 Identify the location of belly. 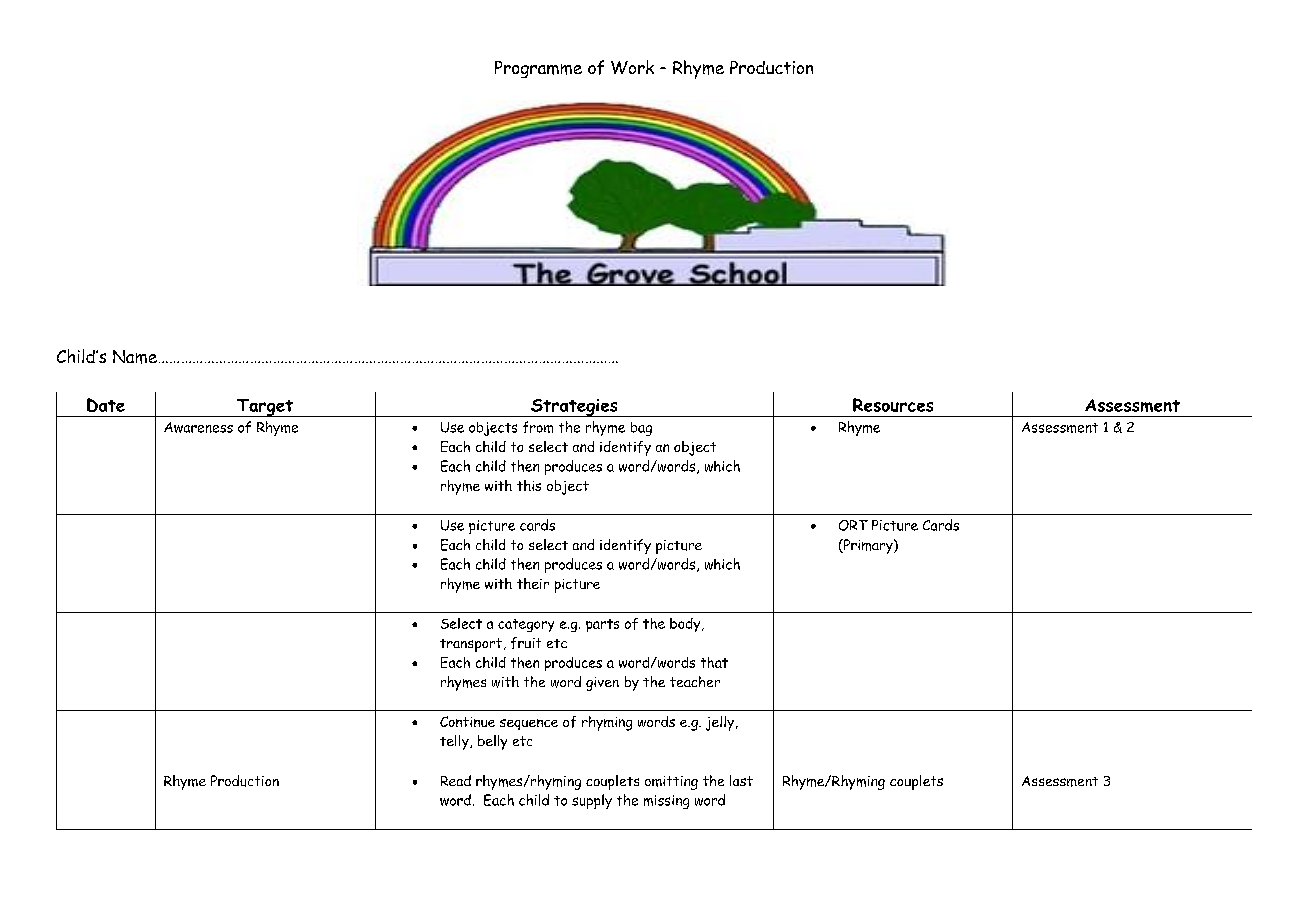
(492, 742).
